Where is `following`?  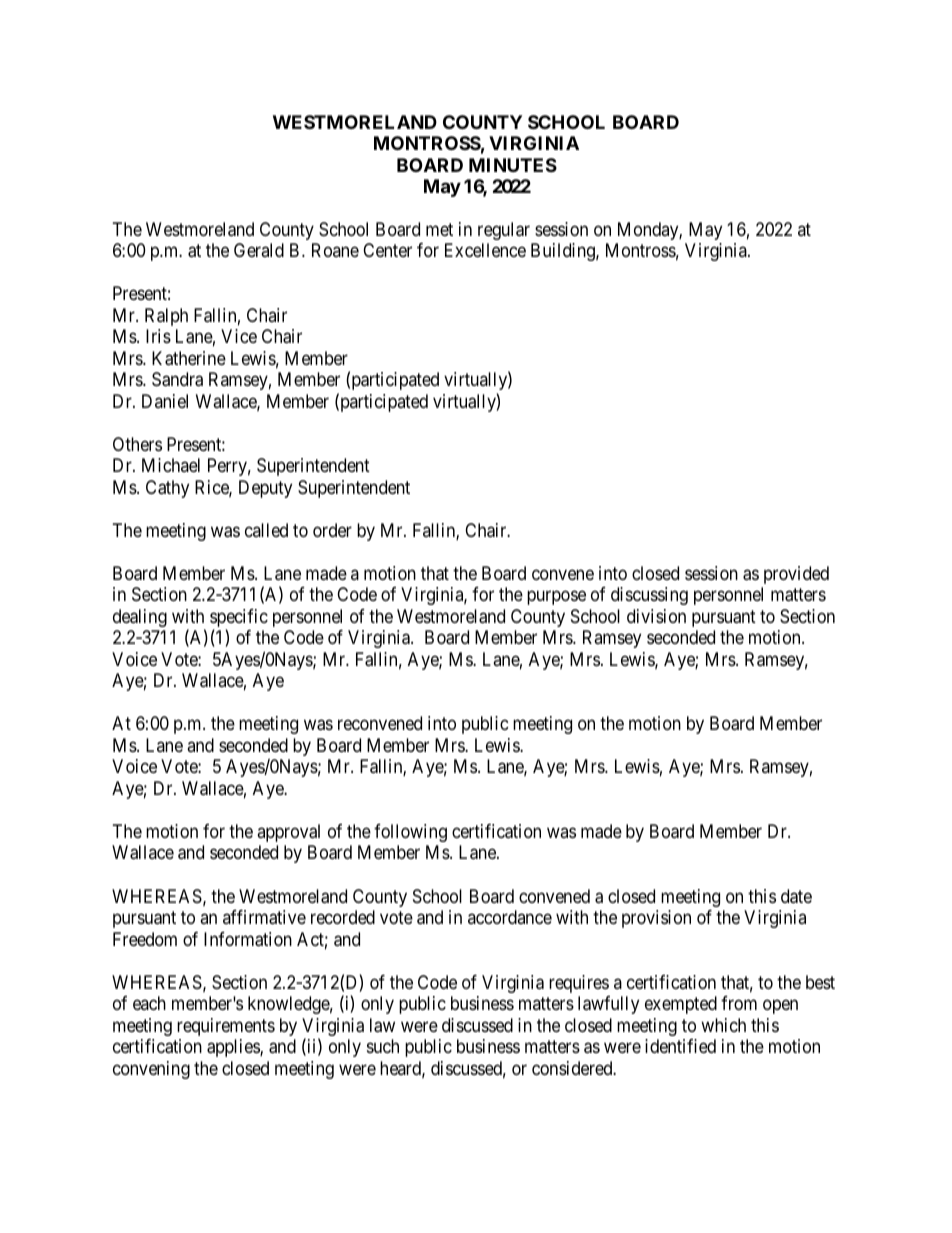
following is located at coordinates (410, 833).
